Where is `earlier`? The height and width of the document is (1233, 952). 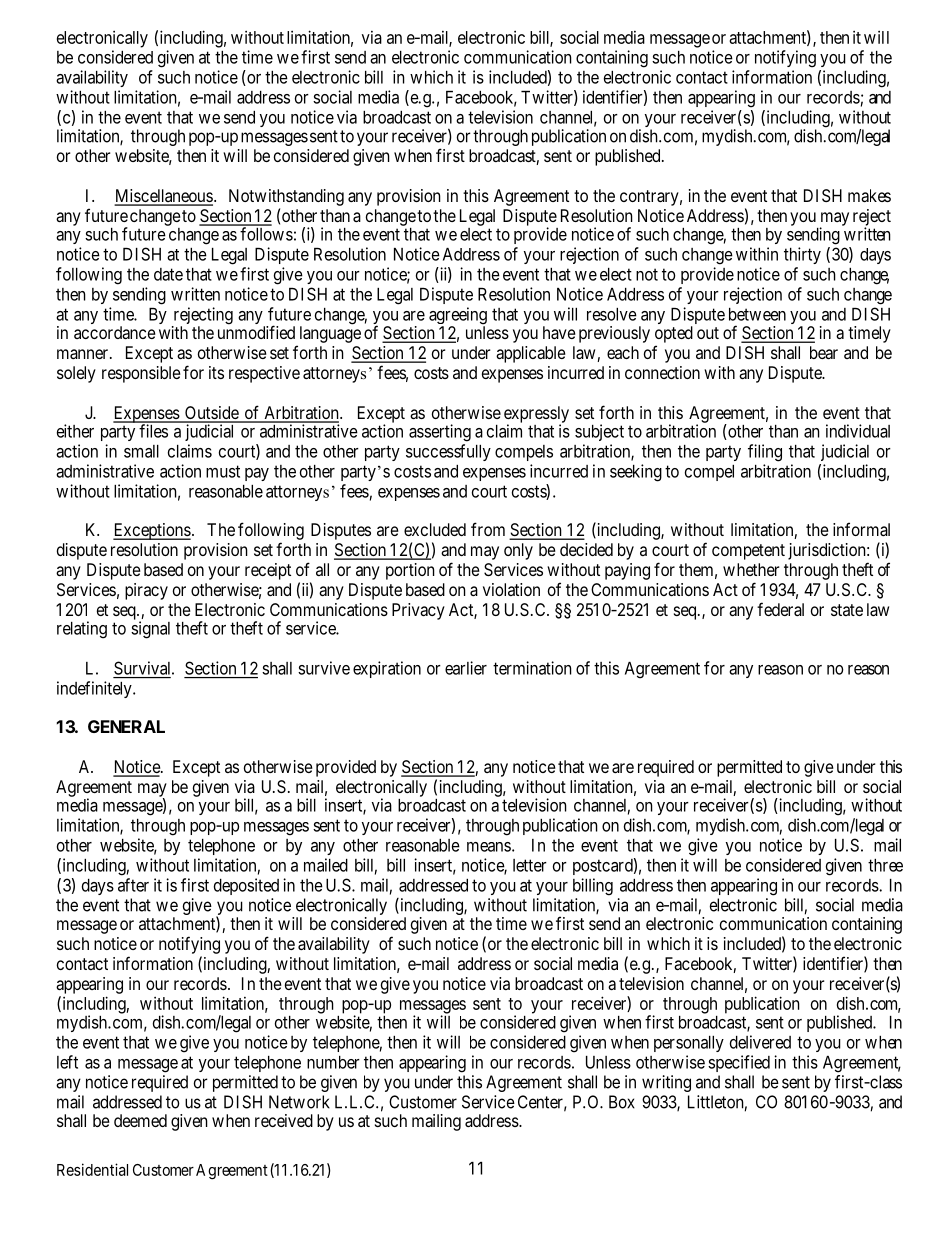 earlier is located at coordinates (466, 668).
